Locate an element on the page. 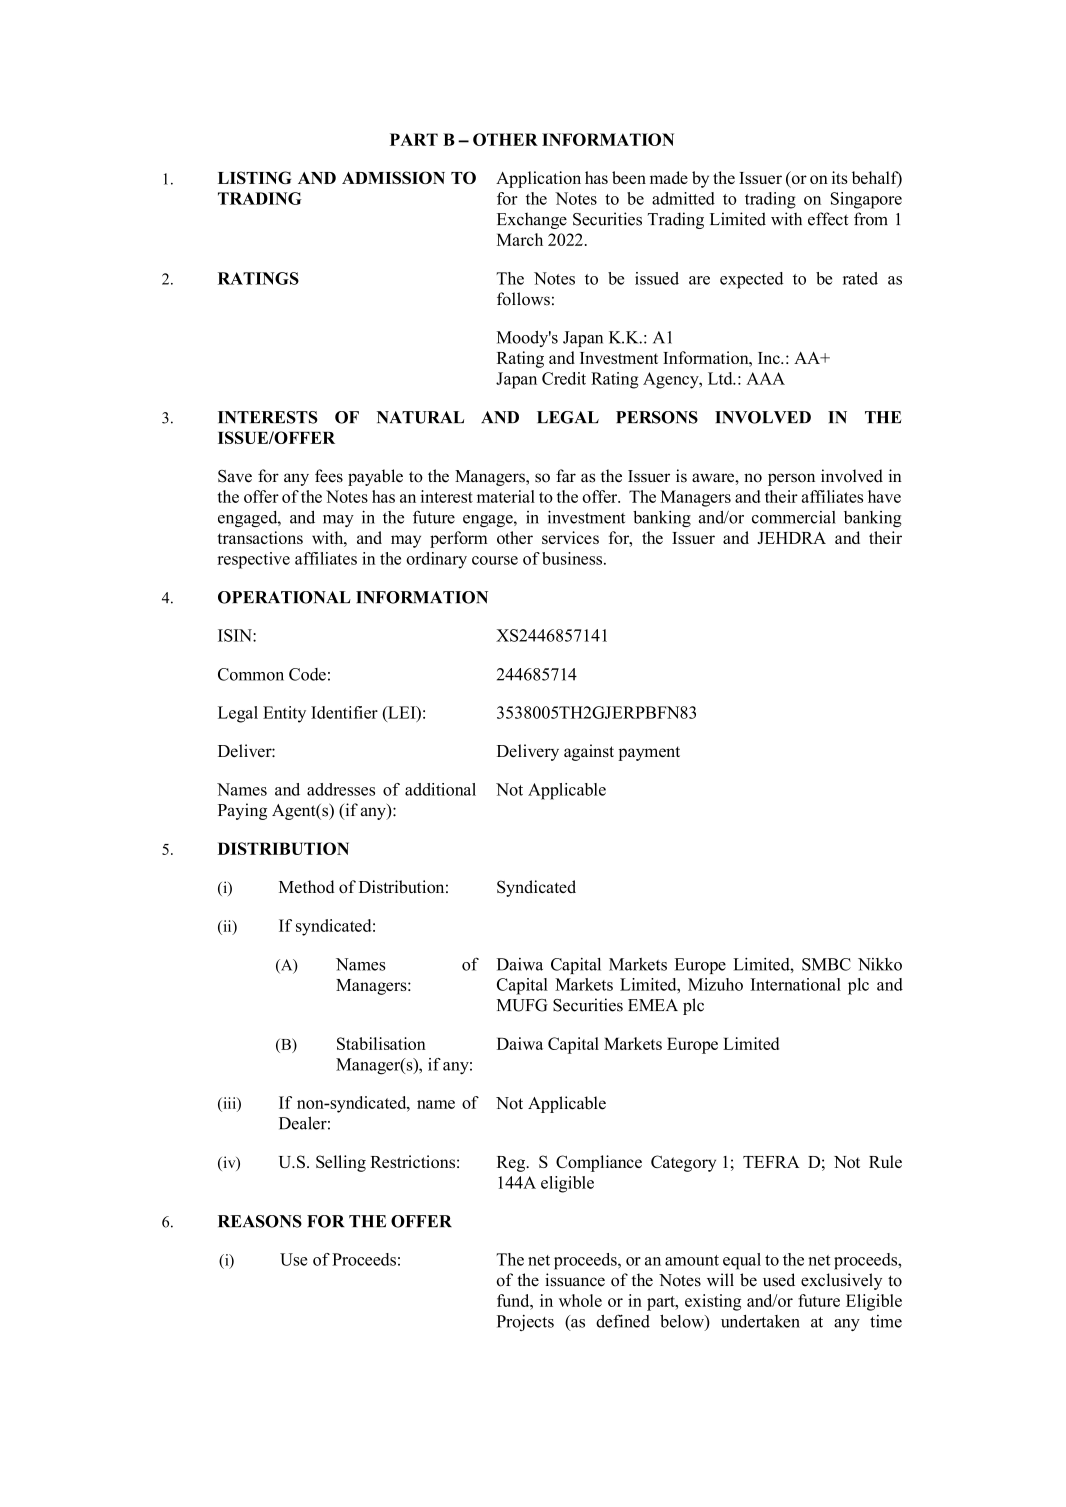 This document has height=1507, width=1066. used is located at coordinates (779, 1280).
